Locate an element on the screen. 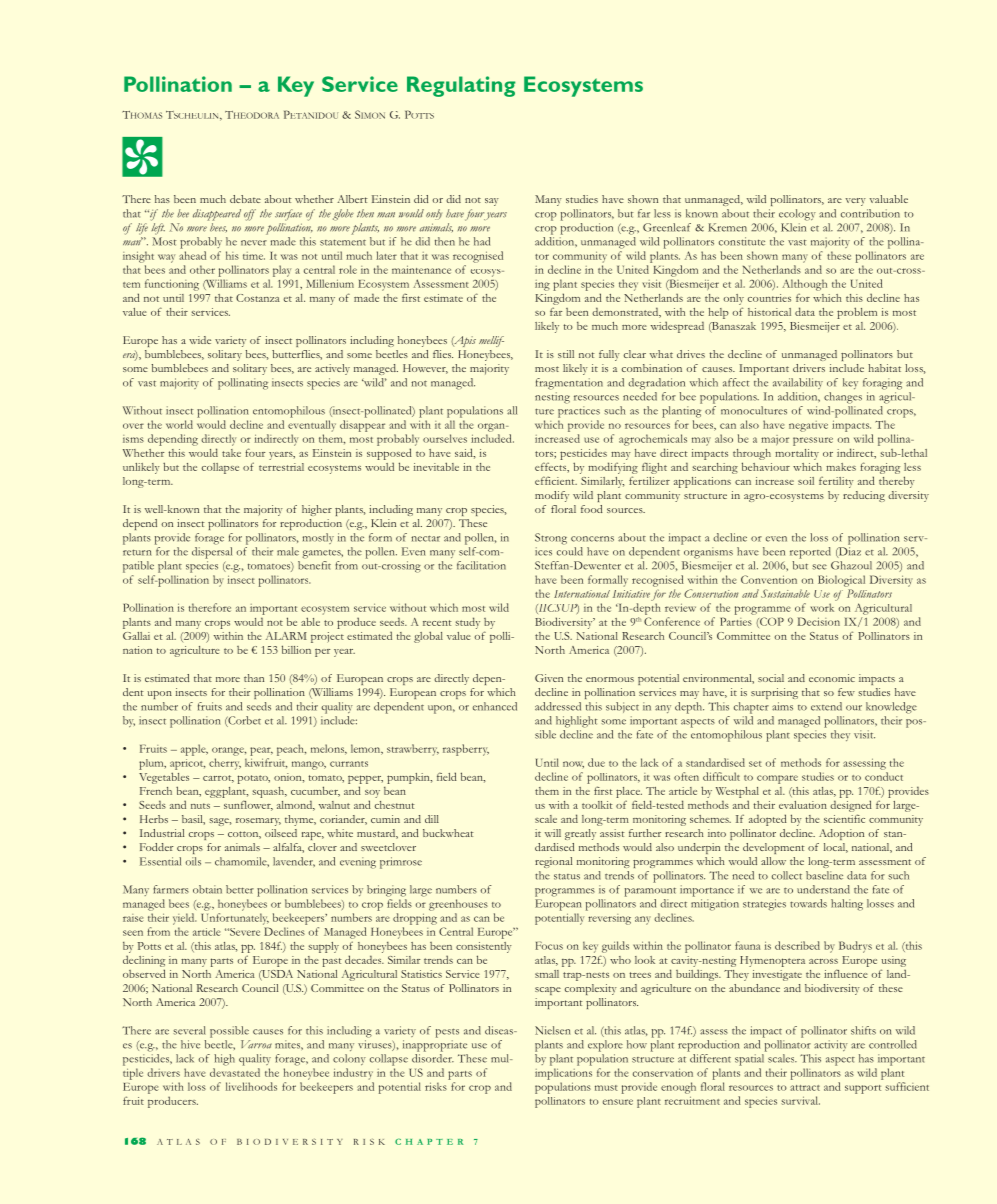 The width and height of the screenshot is (997, 1204). work is located at coordinates (822, 607).
